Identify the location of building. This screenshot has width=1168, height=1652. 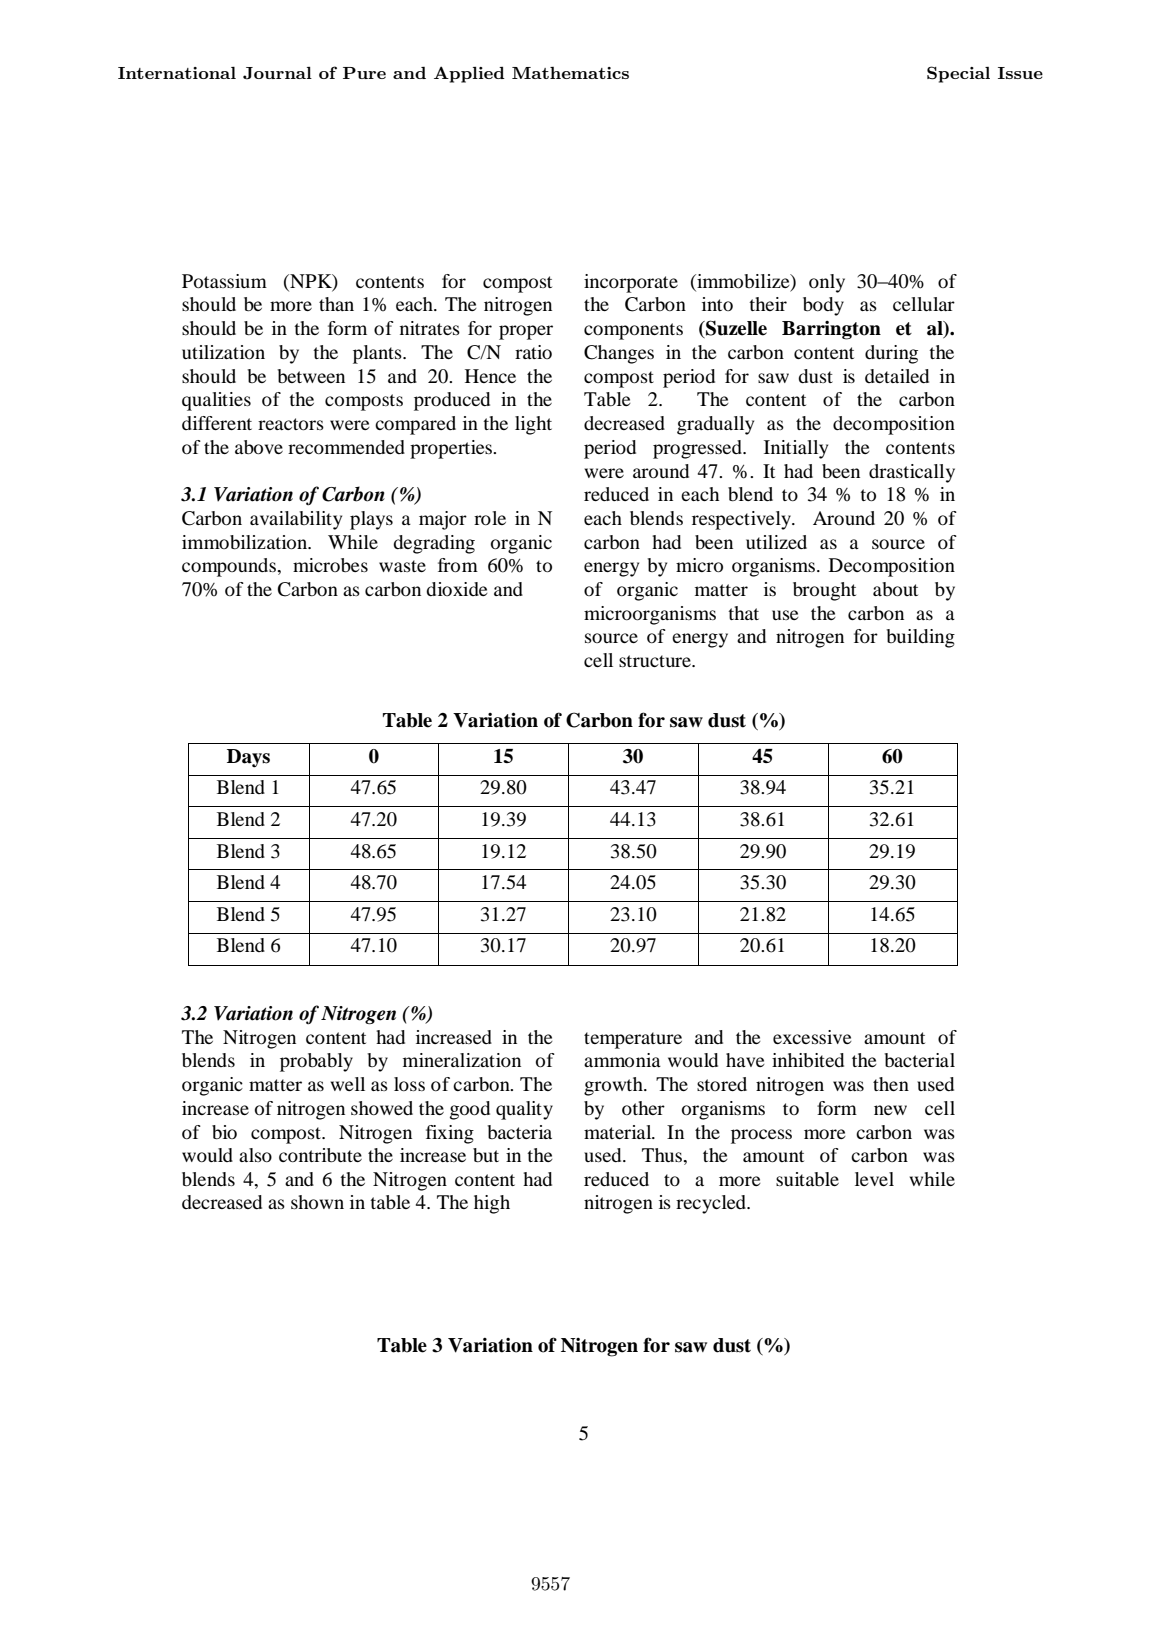
(920, 638).
